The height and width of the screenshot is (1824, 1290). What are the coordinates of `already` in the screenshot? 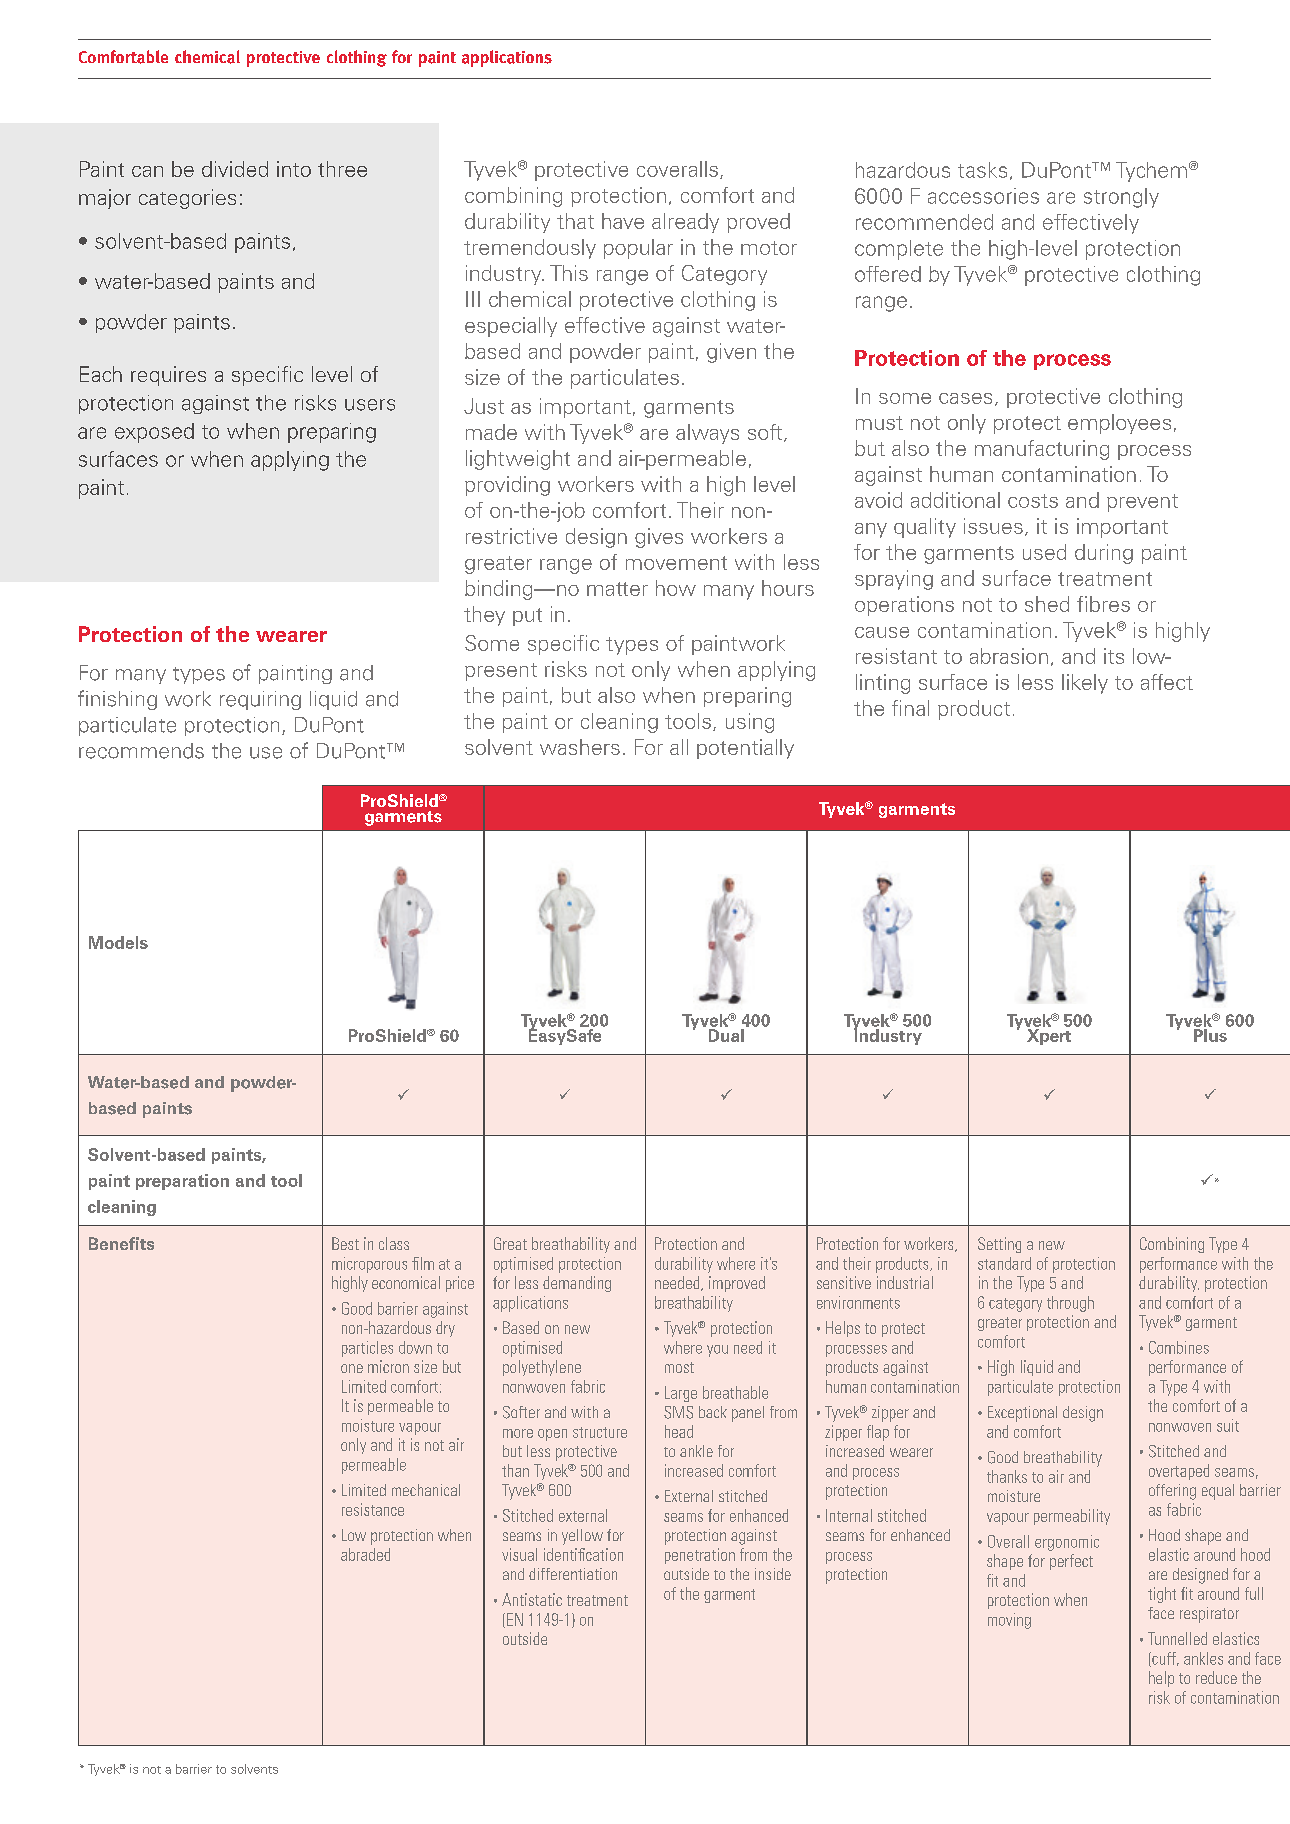 It's located at (685, 223).
